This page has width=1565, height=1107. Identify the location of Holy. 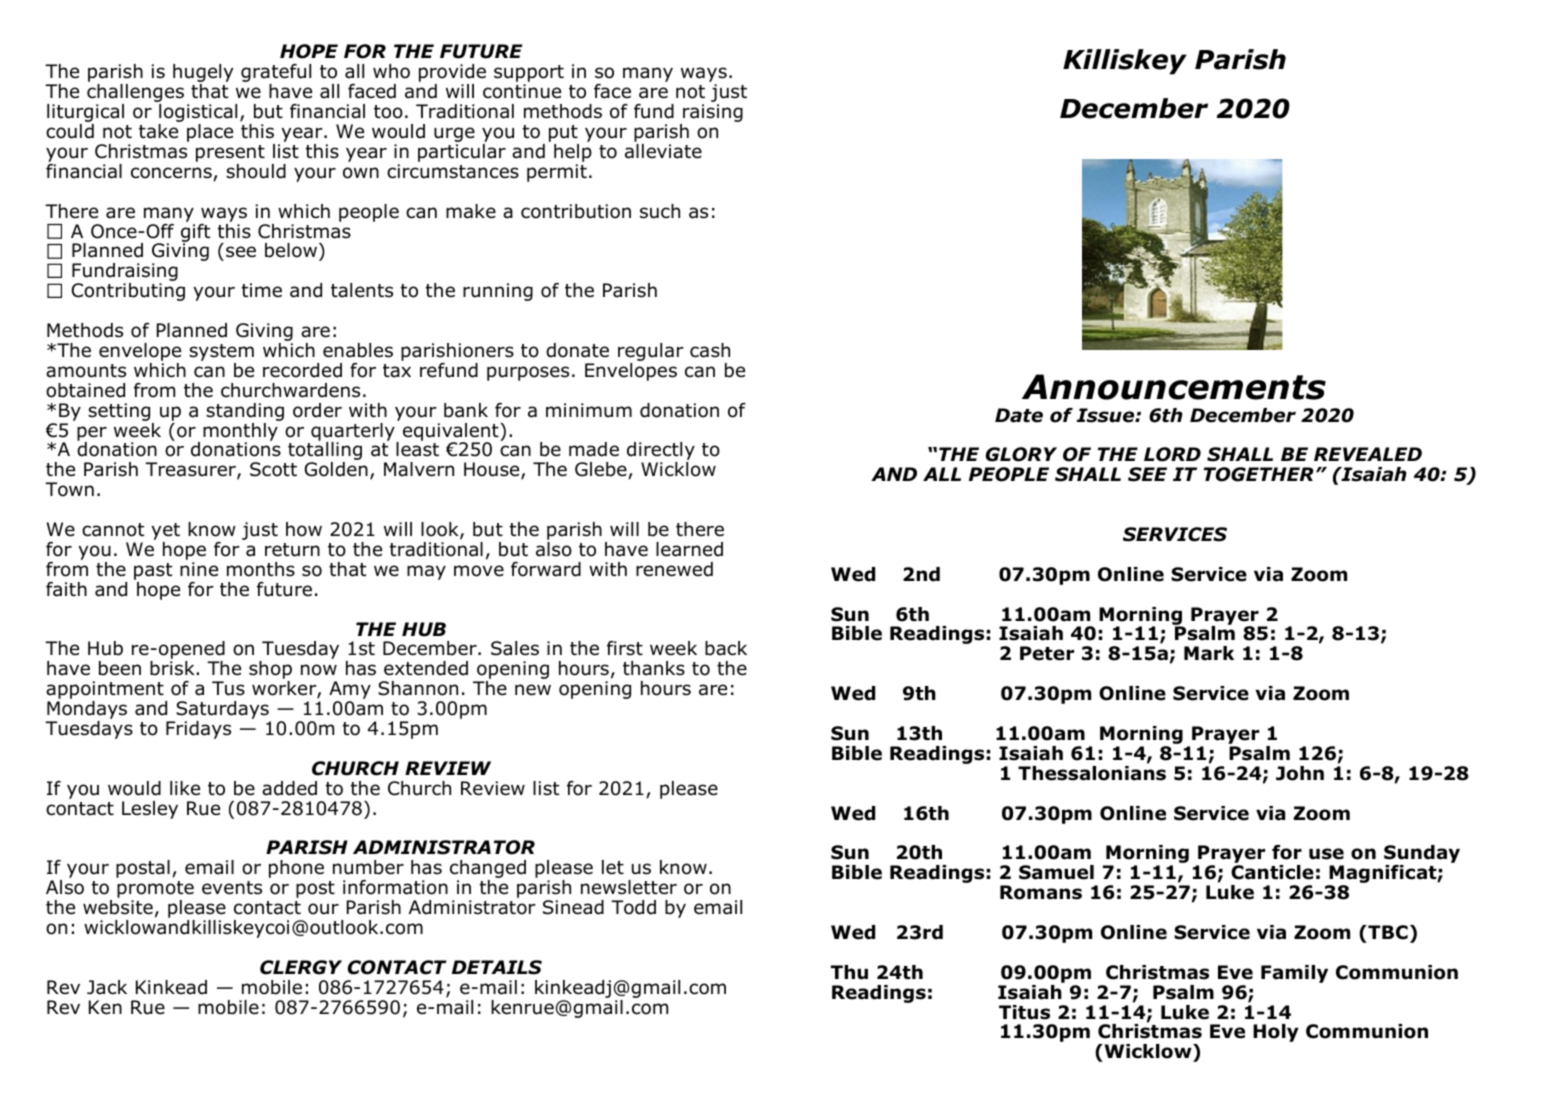
(1276, 1033).
